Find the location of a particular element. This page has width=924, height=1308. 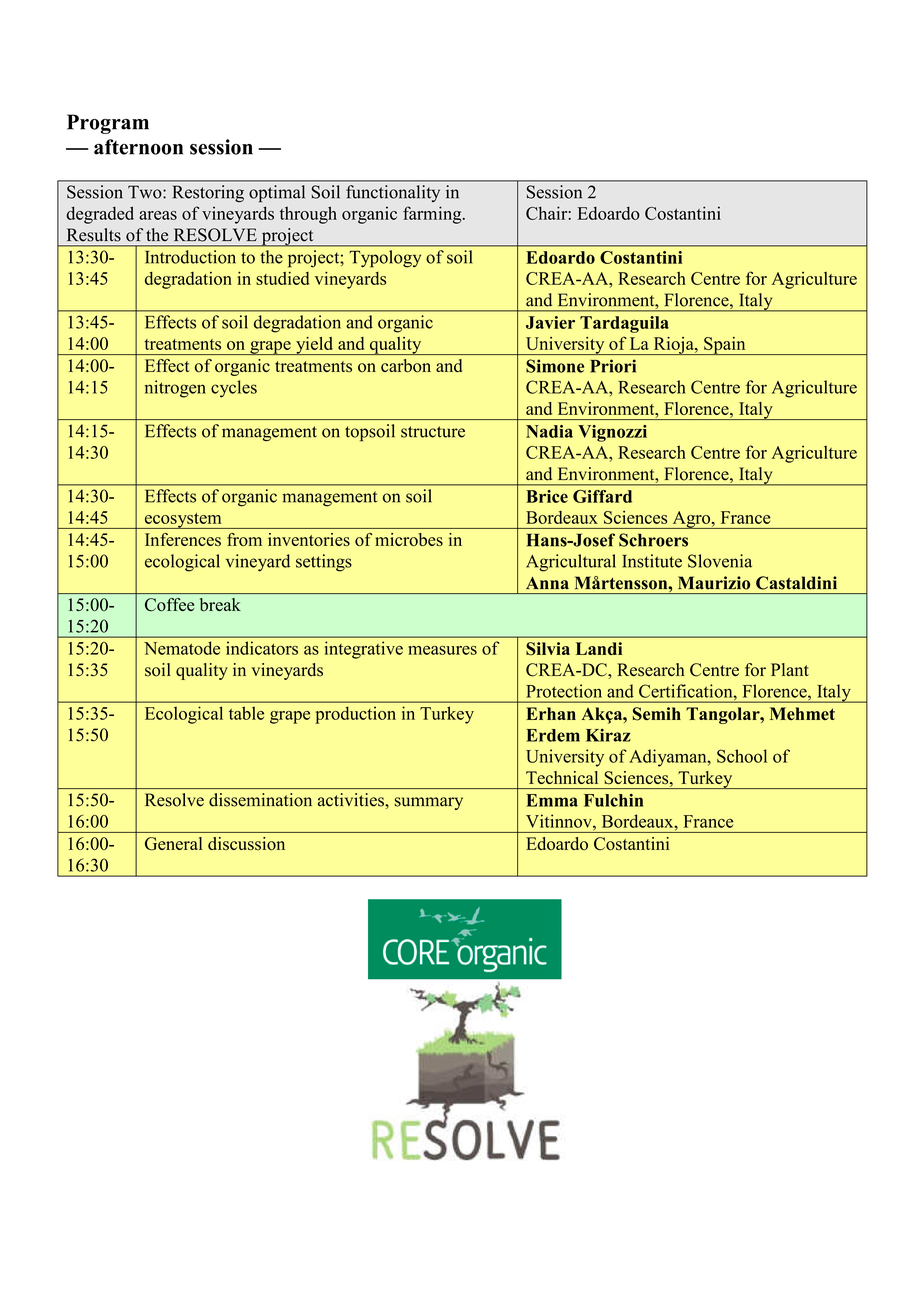

General is located at coordinates (173, 844).
